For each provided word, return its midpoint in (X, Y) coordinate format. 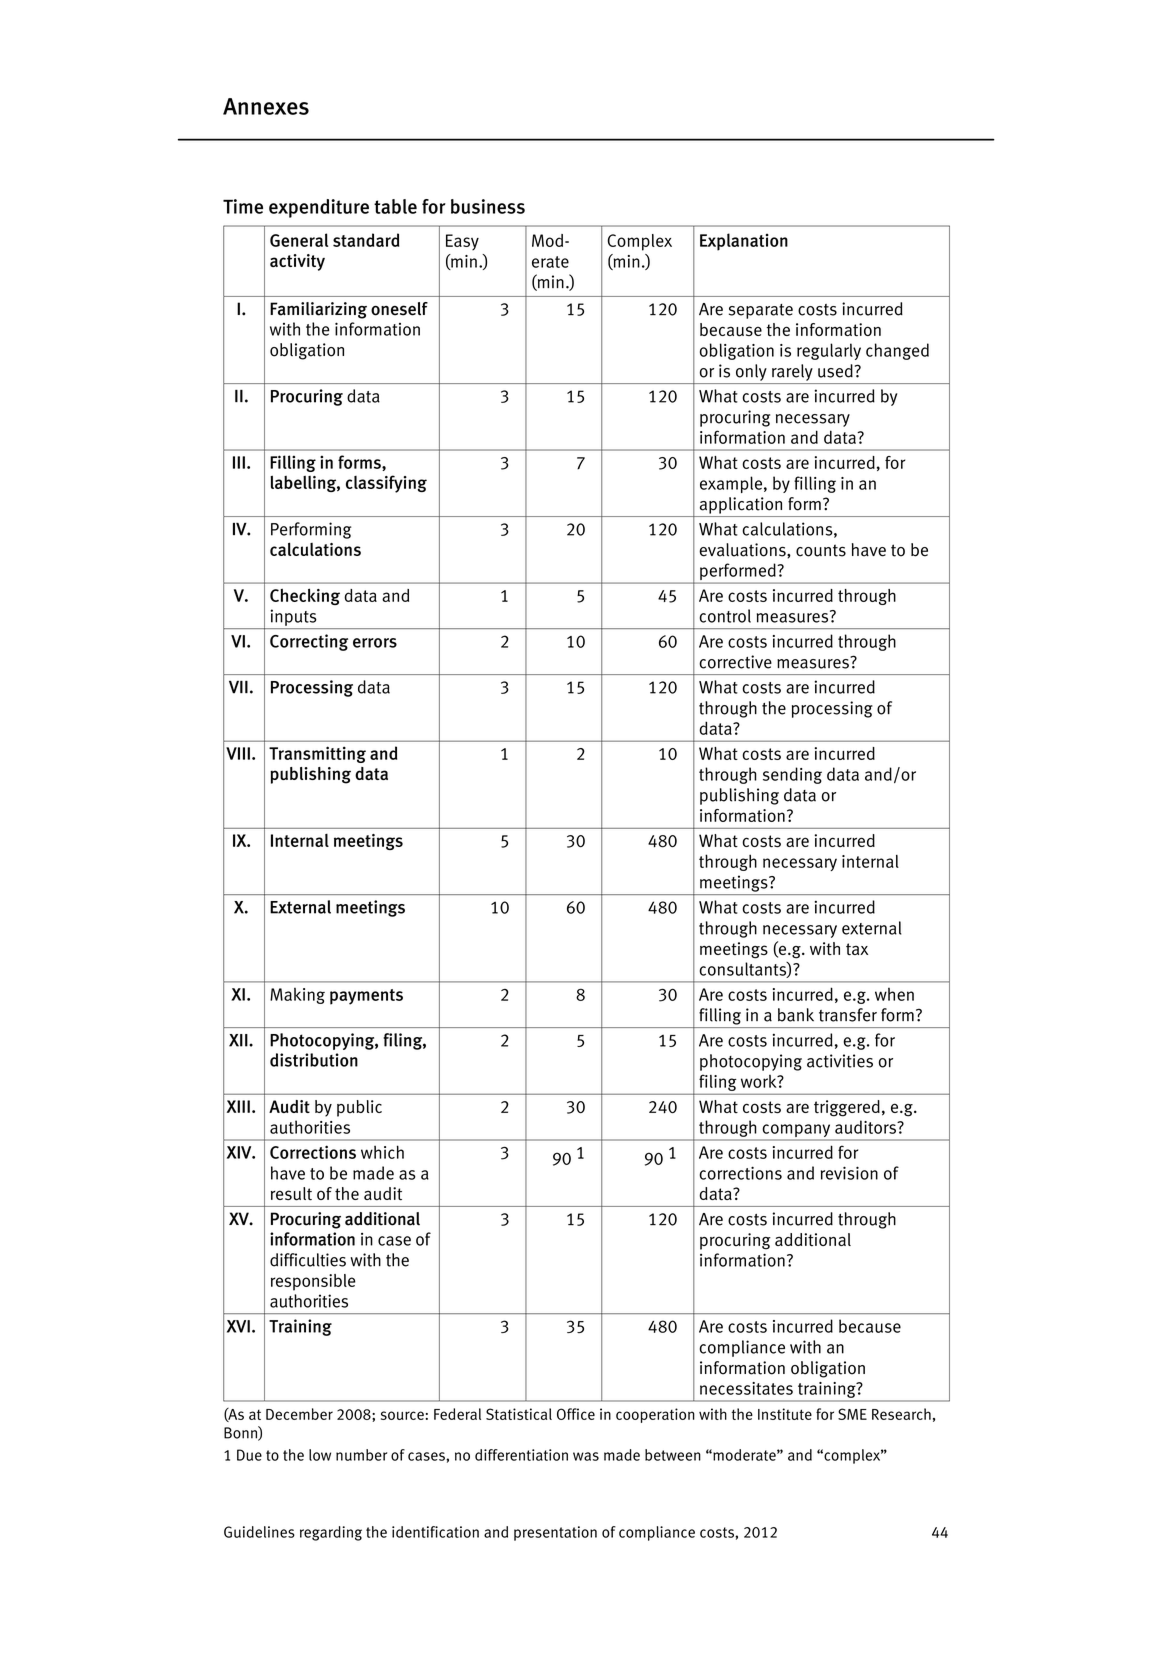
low (320, 1455)
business (488, 206)
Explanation (744, 242)
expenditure (319, 208)
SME (852, 1414)
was (586, 1456)
